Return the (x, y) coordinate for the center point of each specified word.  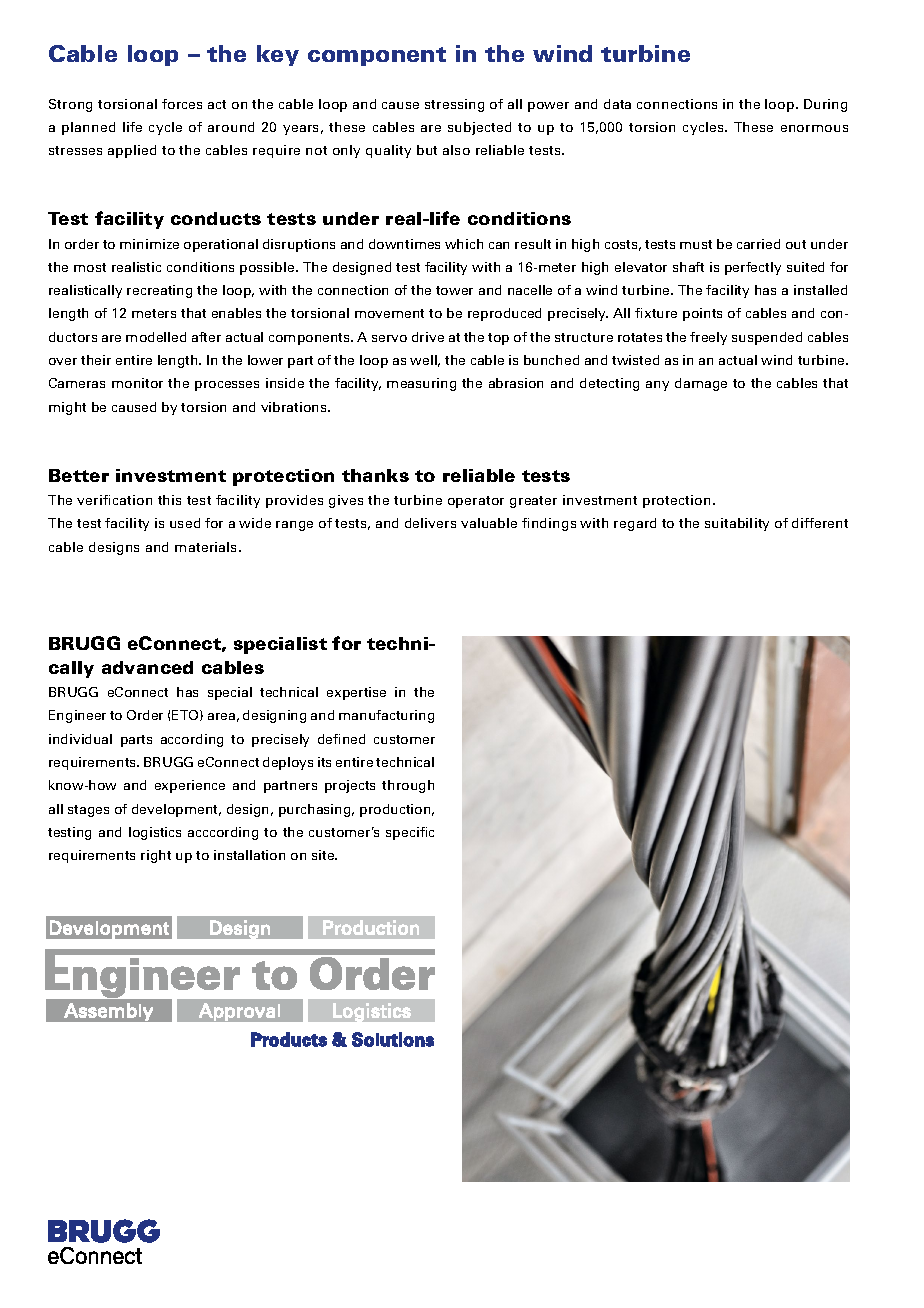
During (825, 105)
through (408, 786)
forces (182, 104)
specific (410, 833)
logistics (155, 833)
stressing (454, 105)
